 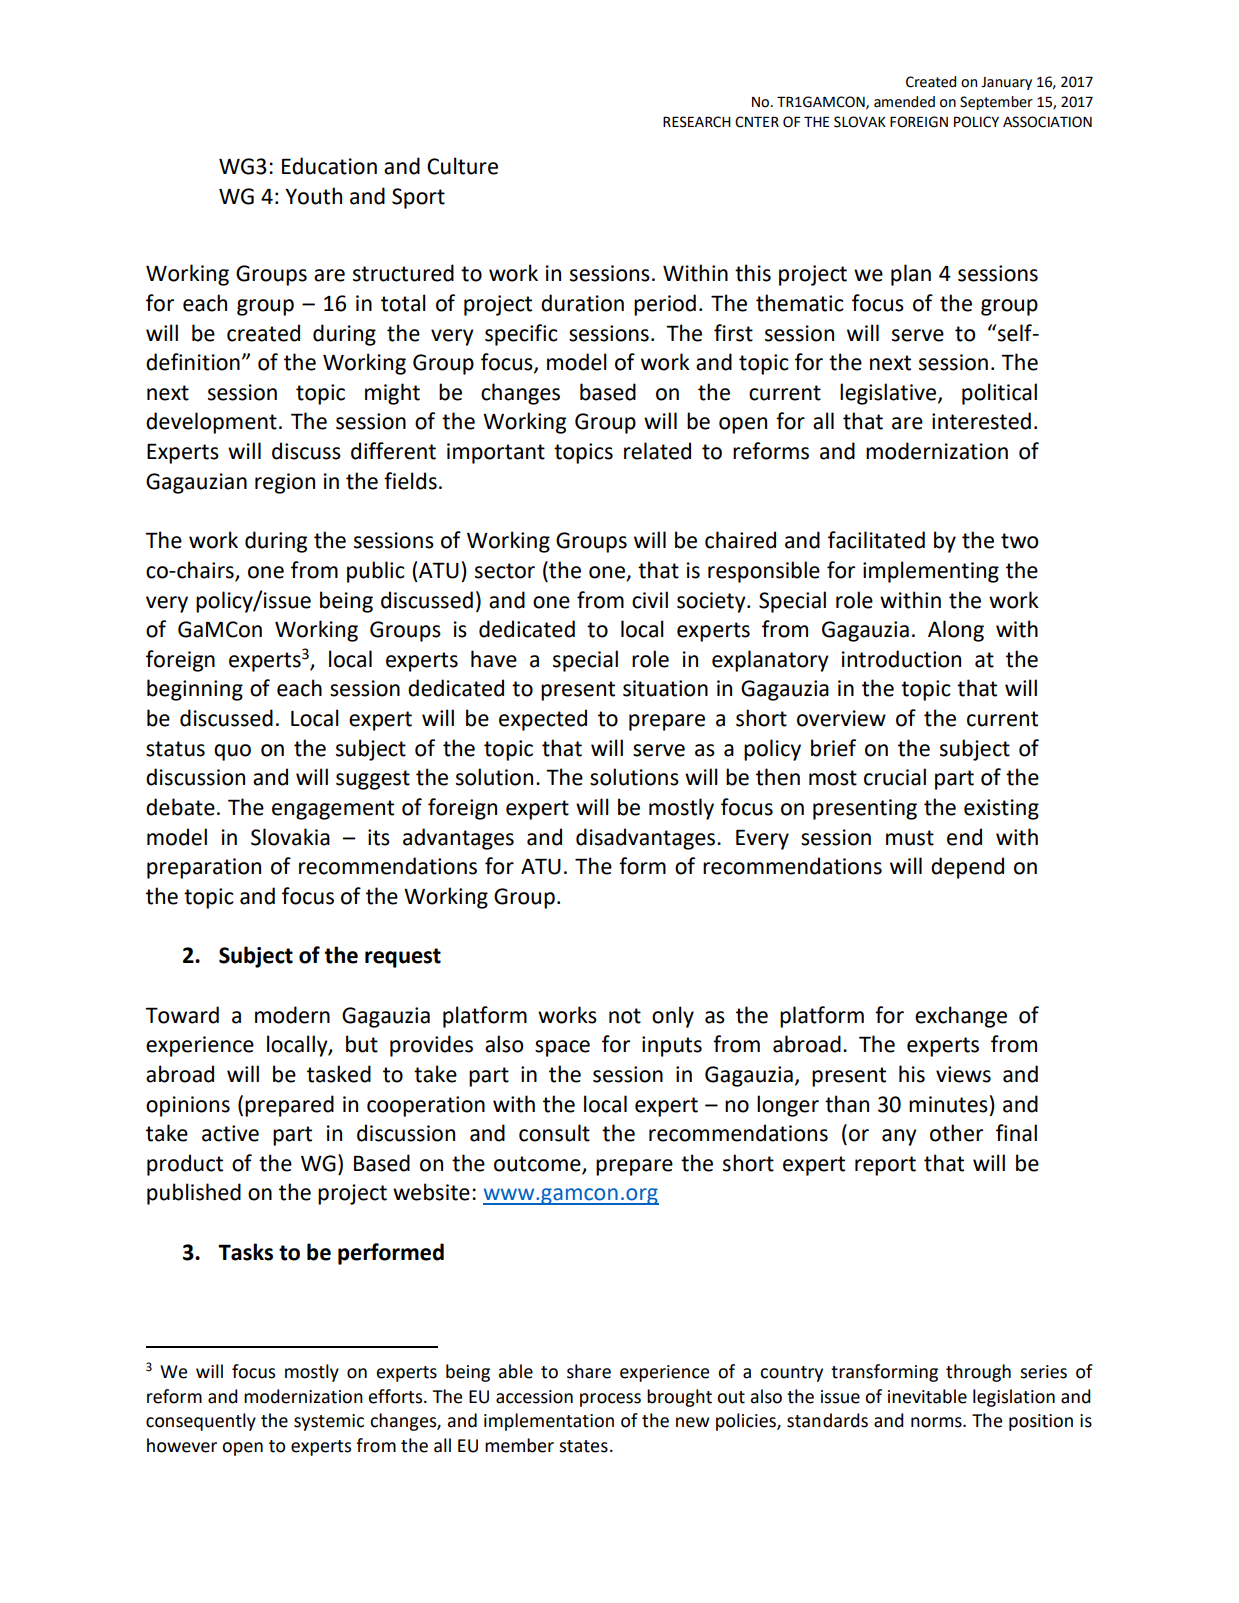 I want to click on quo, so click(x=232, y=752).
